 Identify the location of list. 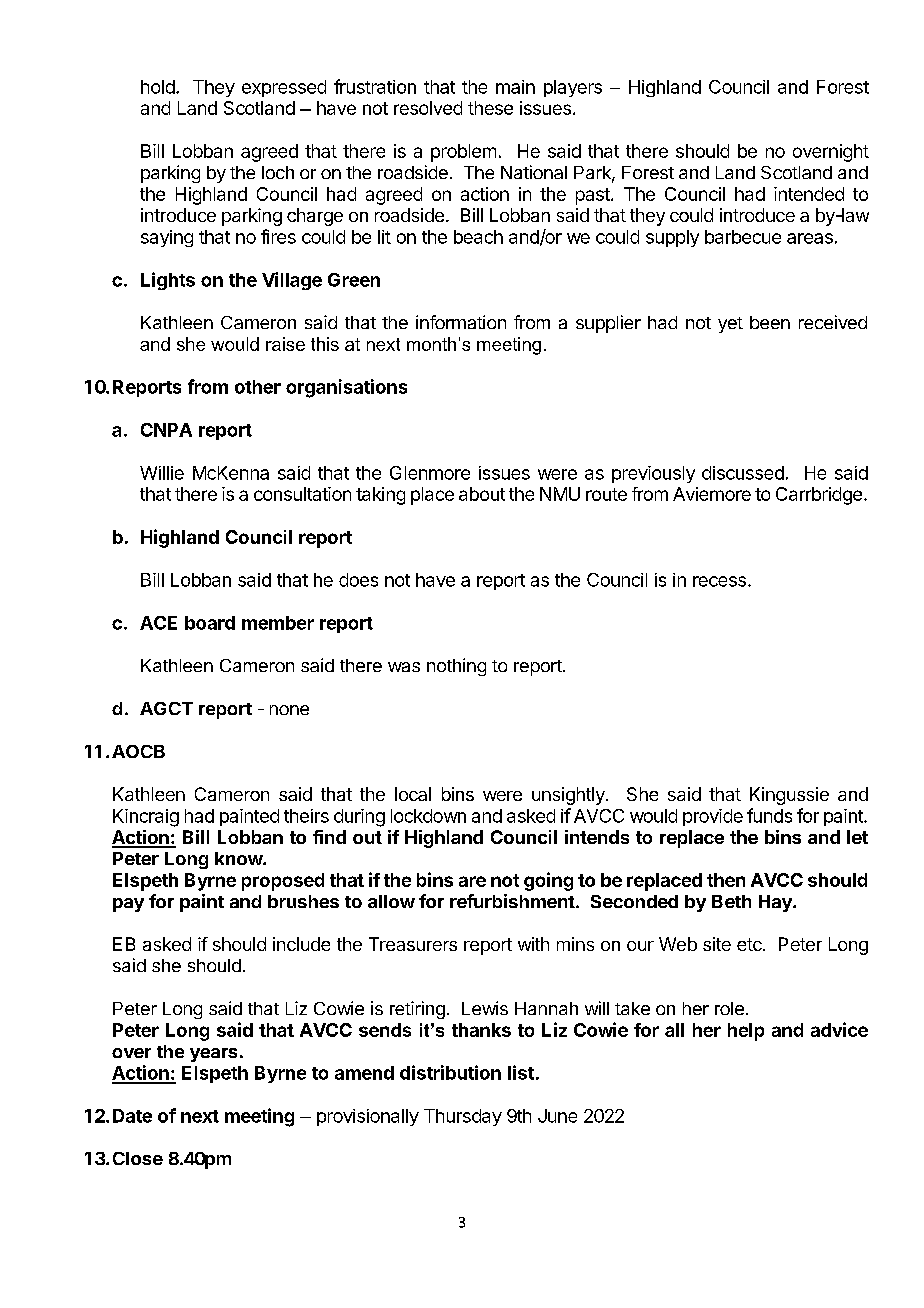
(521, 1072).
